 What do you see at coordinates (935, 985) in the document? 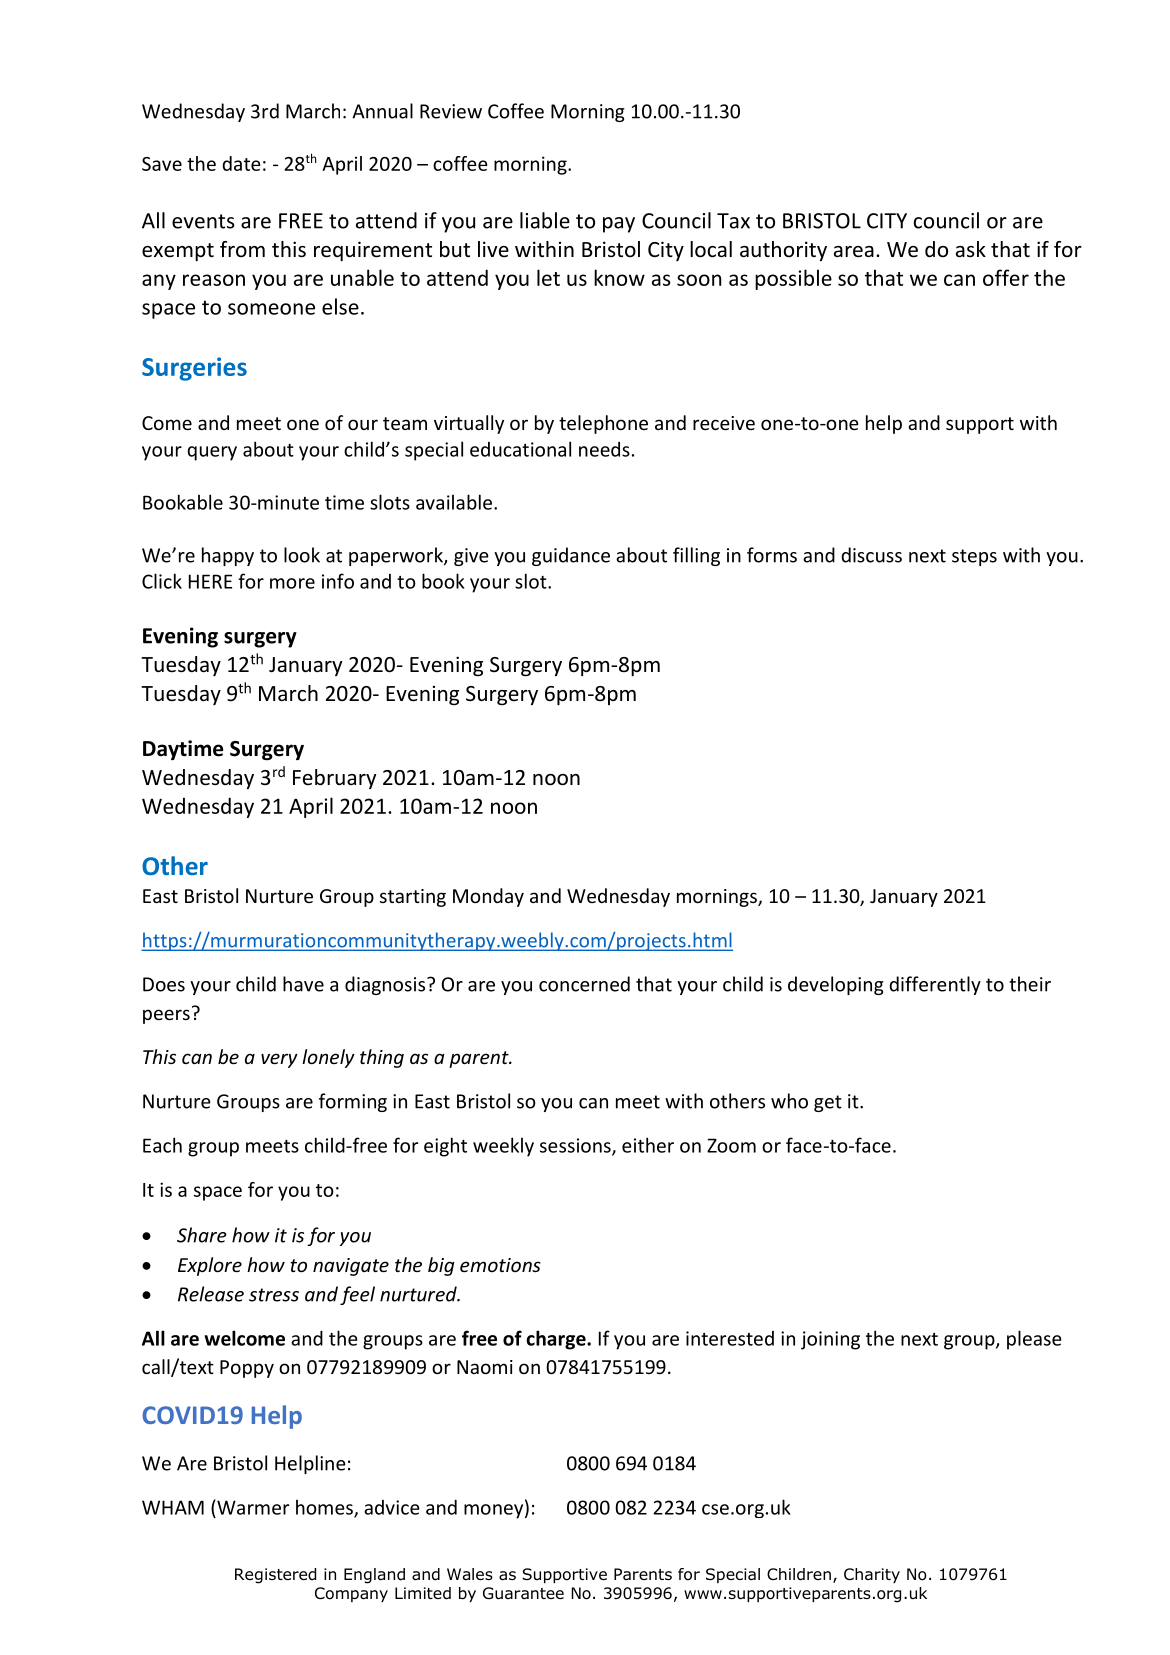
I see `differently` at bounding box center [935, 985].
